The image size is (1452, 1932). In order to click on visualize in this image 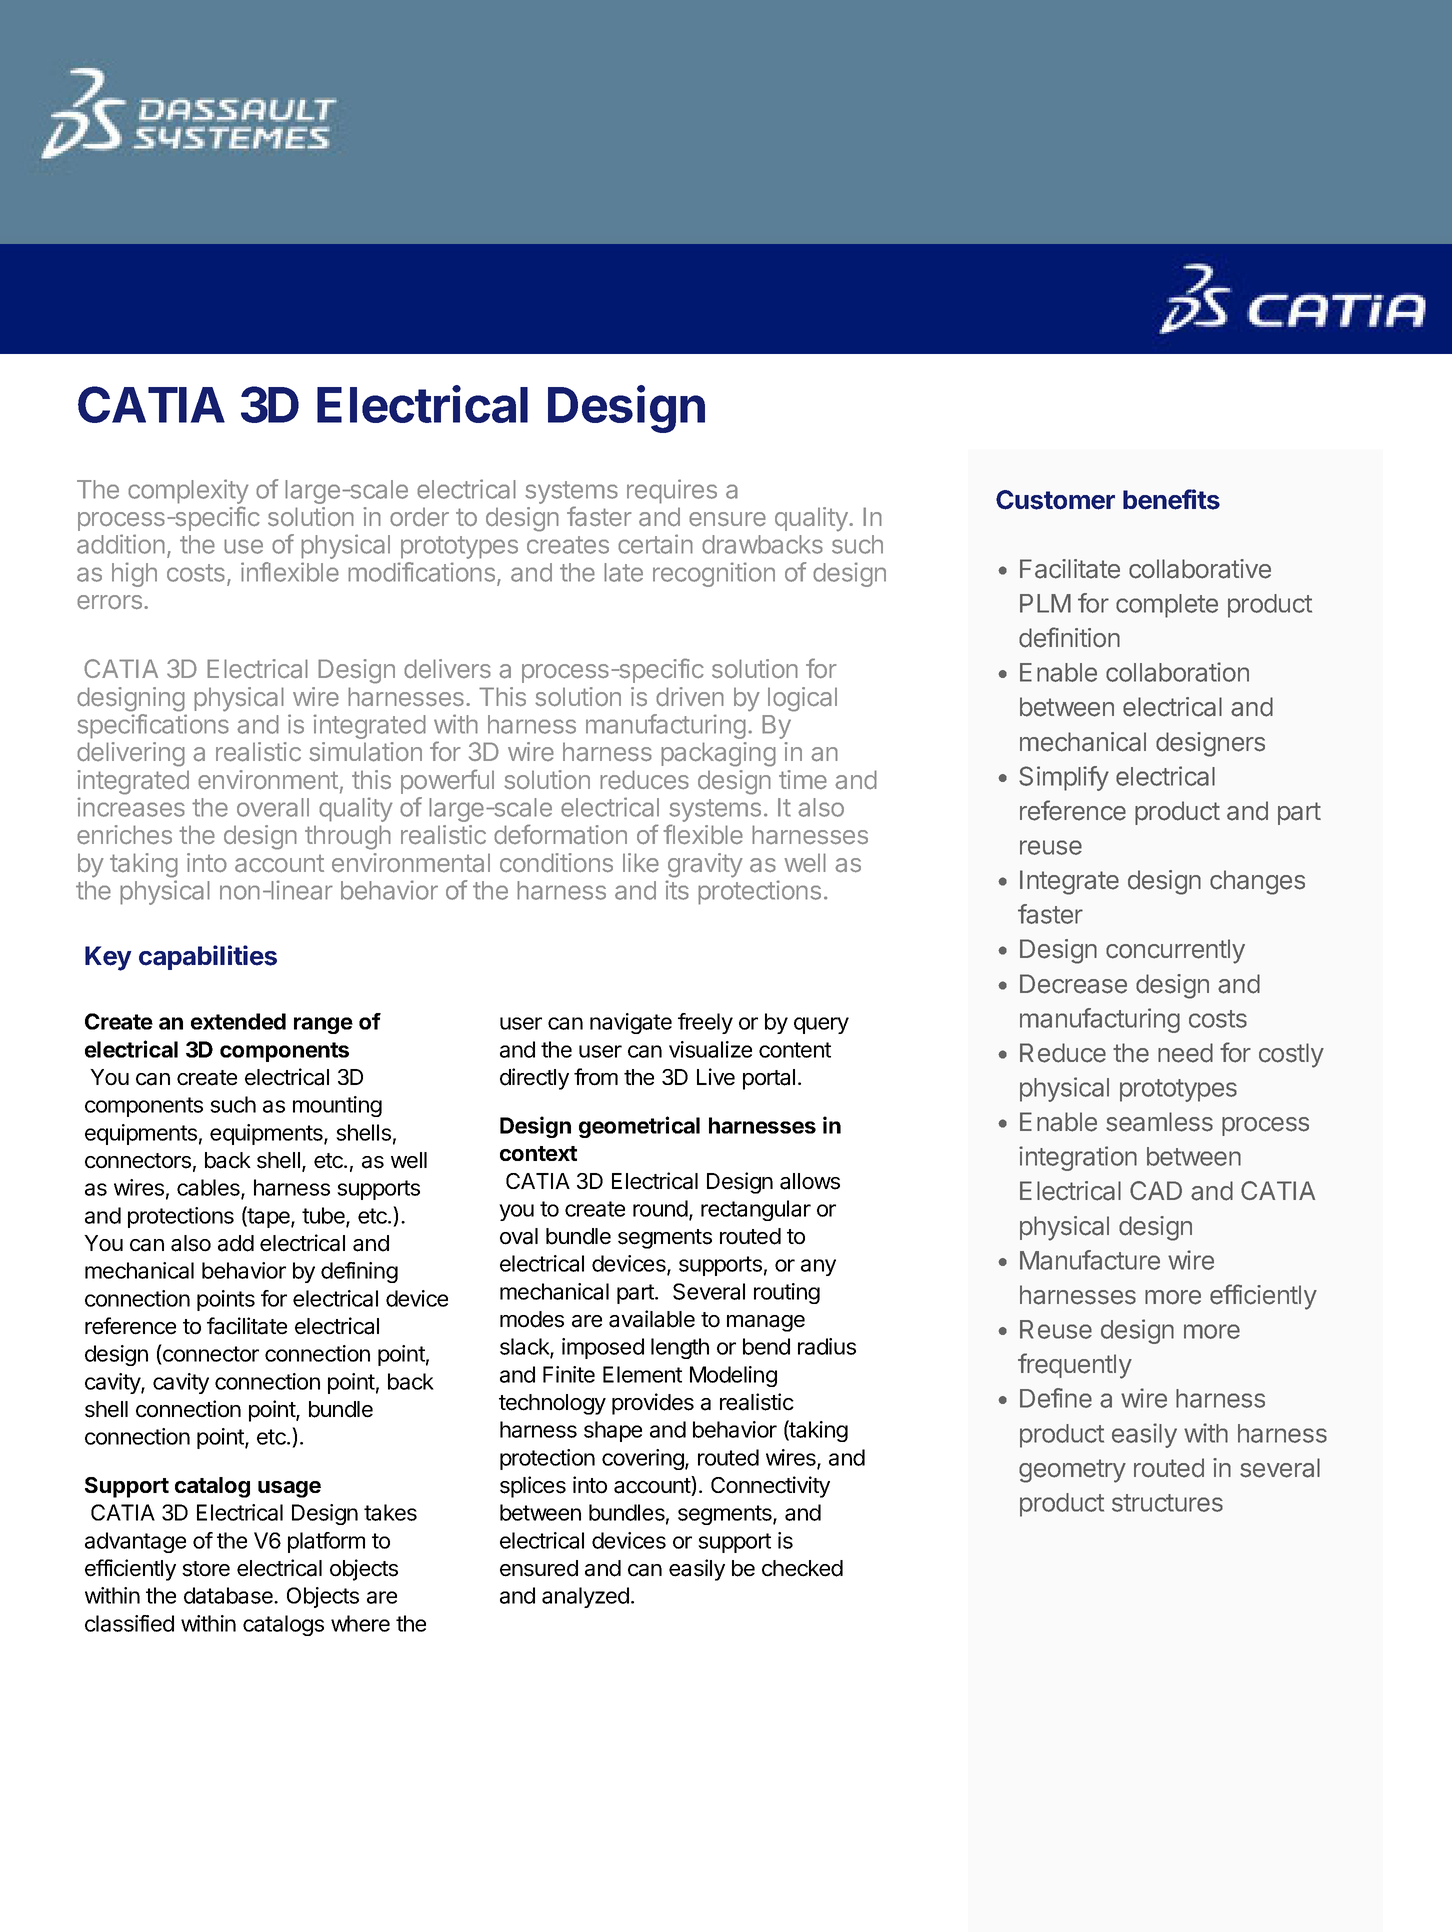, I will do `click(710, 1049)`.
